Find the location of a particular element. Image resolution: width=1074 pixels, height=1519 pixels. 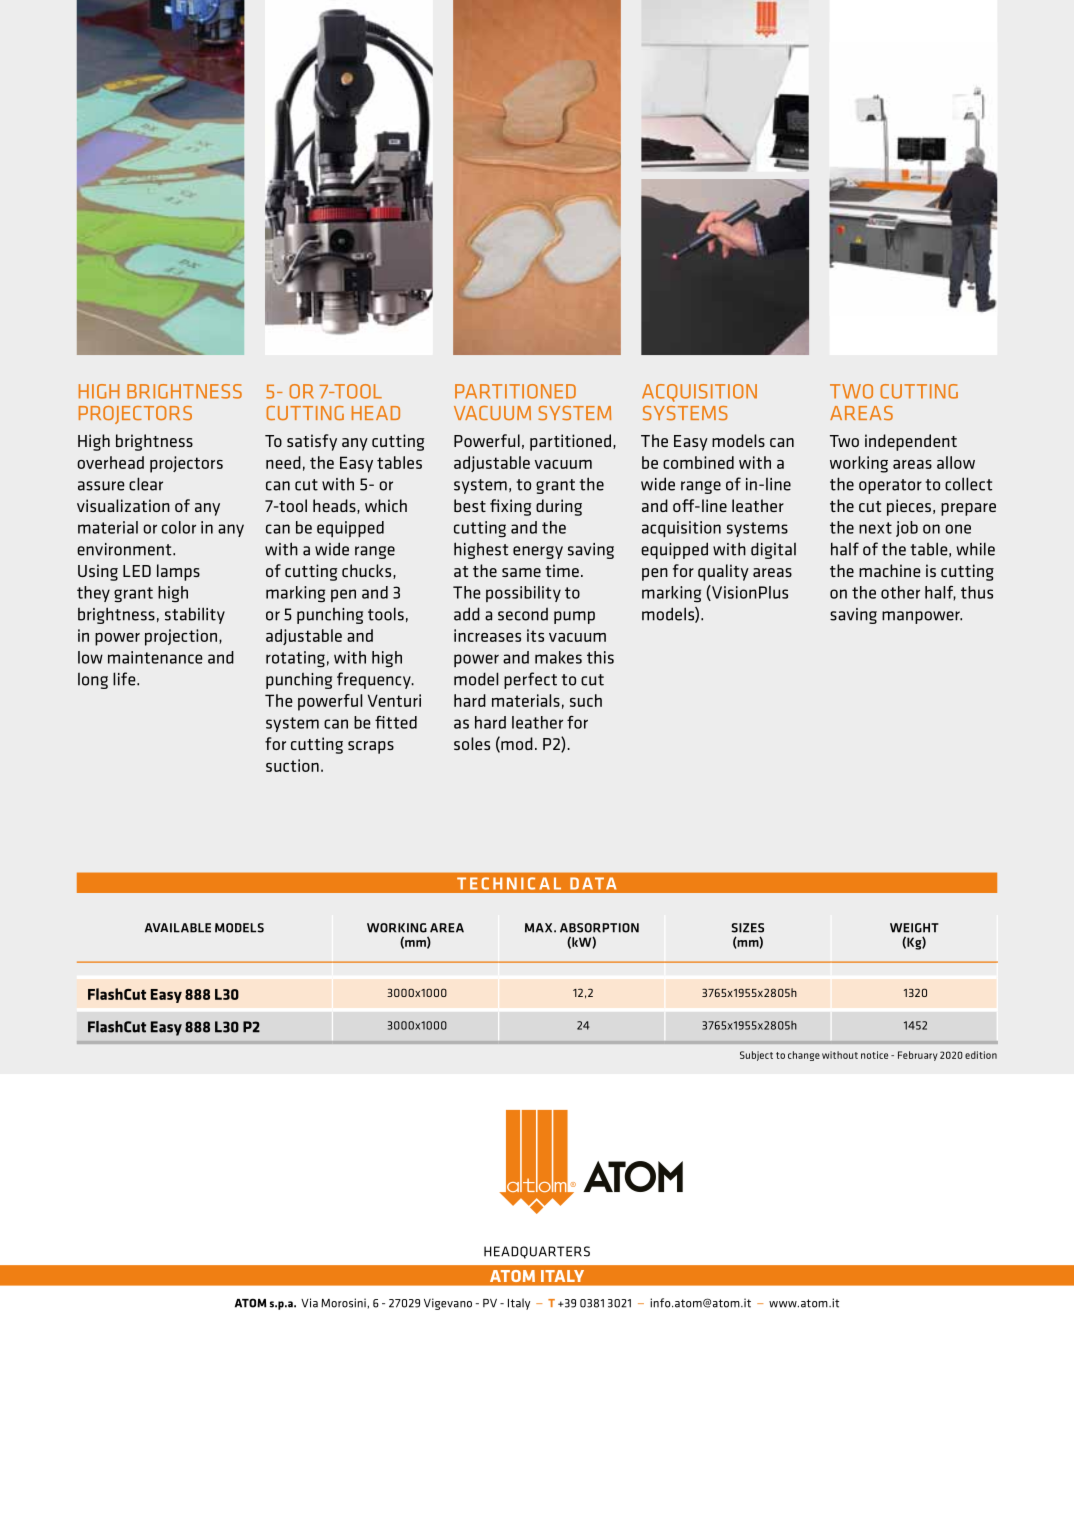

clear is located at coordinates (146, 484).
